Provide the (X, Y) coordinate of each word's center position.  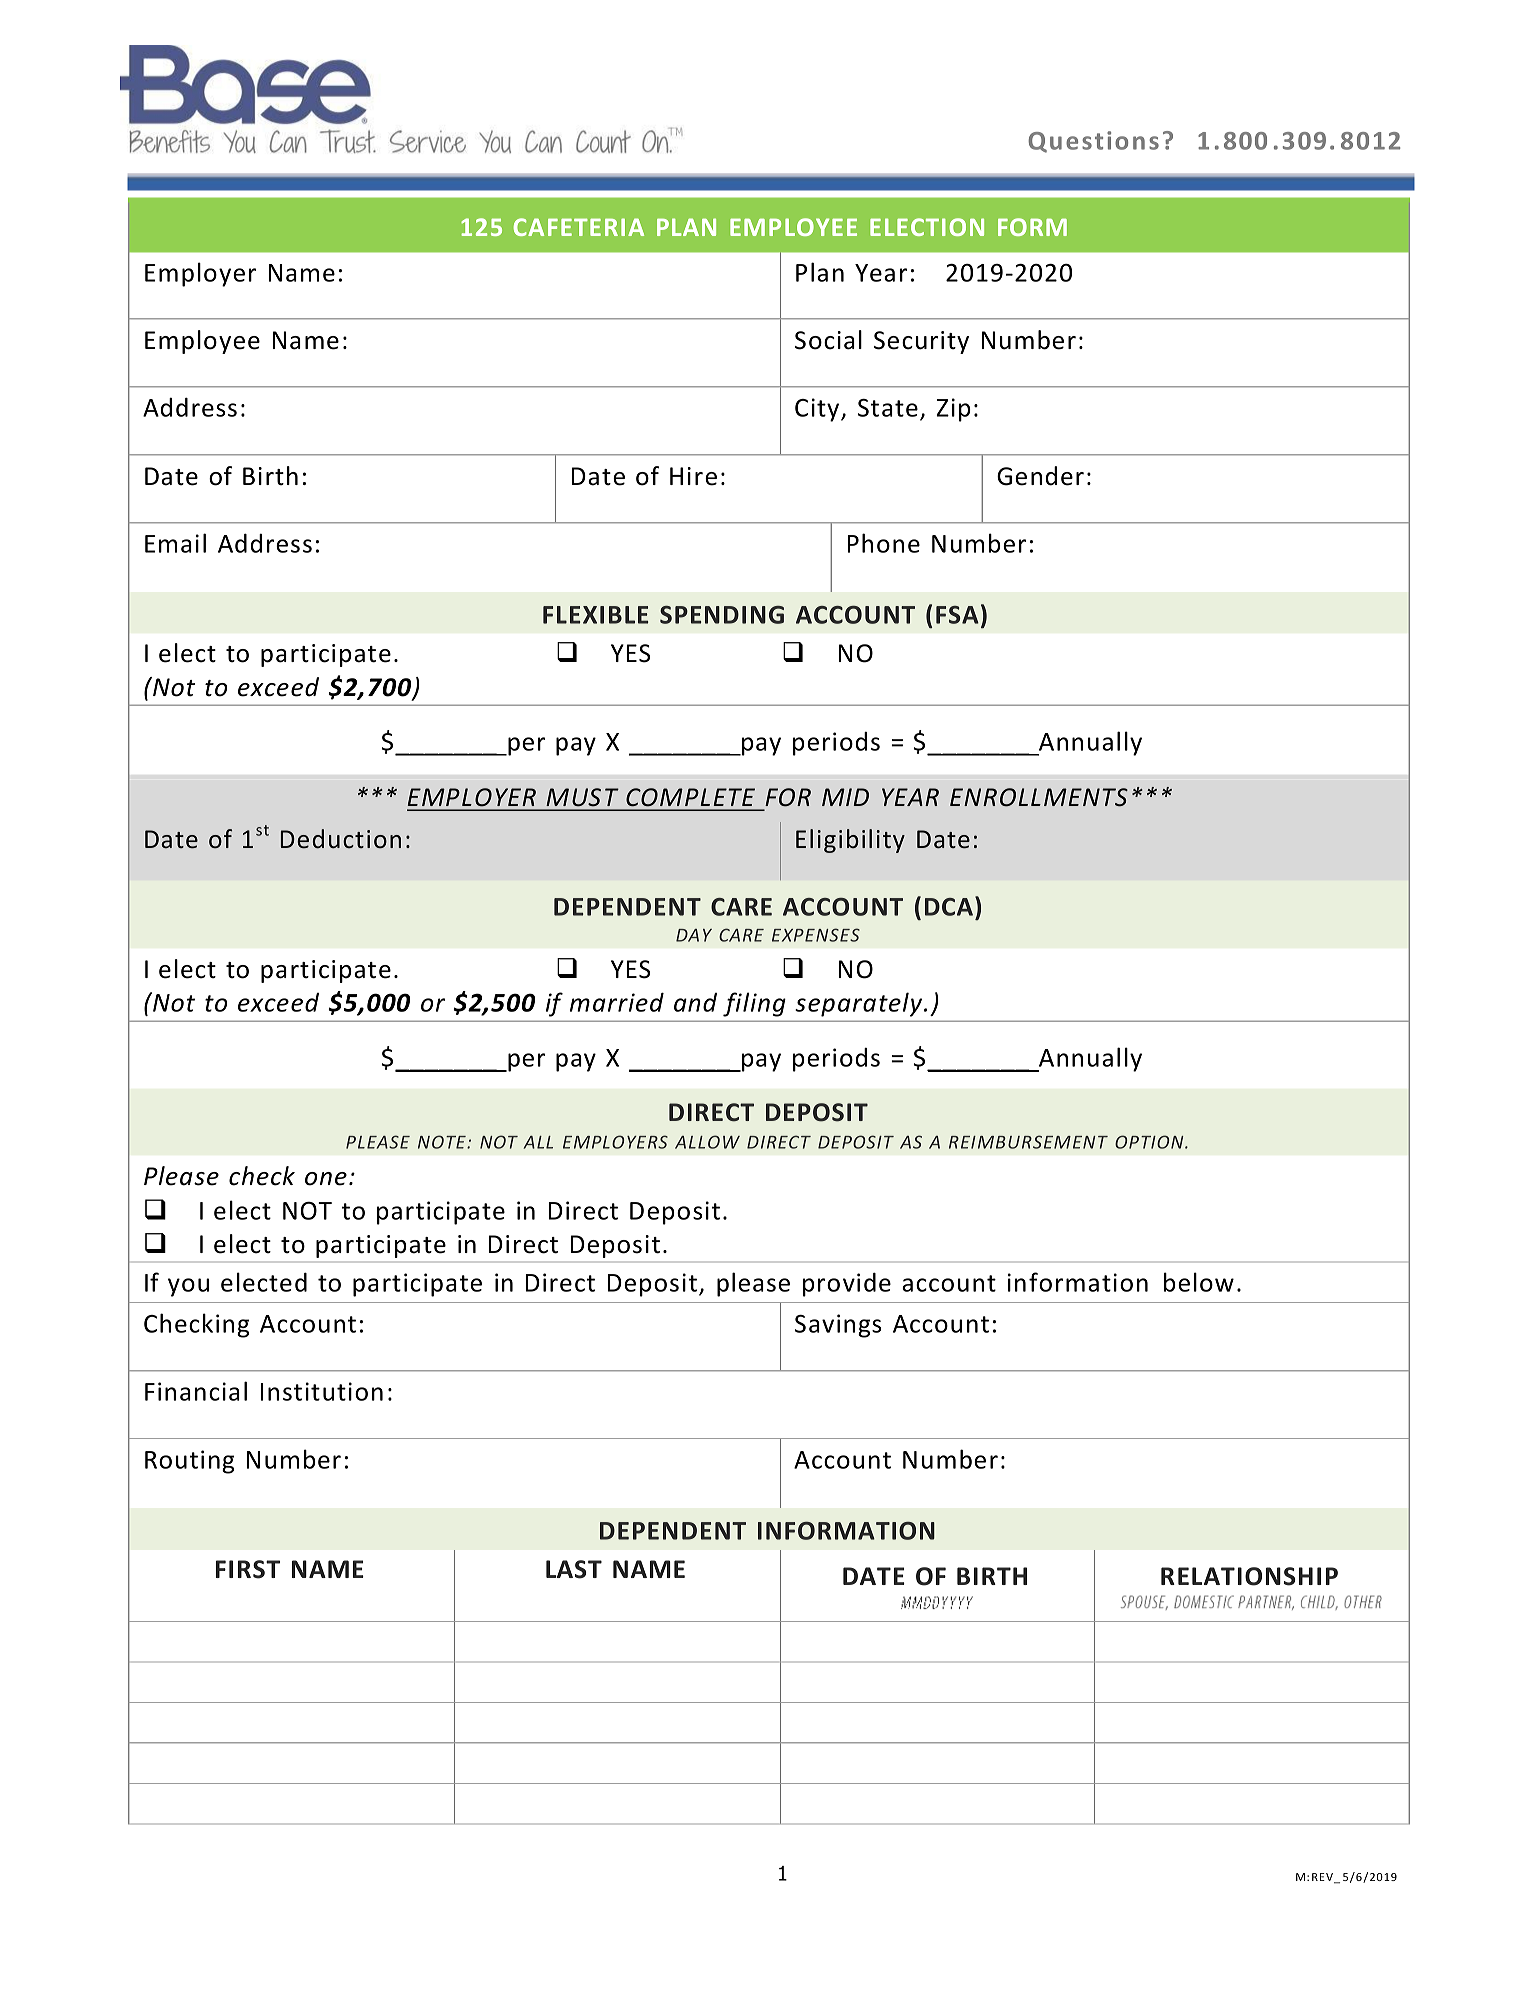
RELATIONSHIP (1249, 1576)
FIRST (248, 1569)
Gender (1040, 476)
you (188, 1287)
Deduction (341, 839)
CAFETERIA (579, 227)
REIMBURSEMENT (1028, 1142)
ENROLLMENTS (1039, 797)
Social (828, 340)
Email (175, 543)
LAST (574, 1569)
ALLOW (707, 1142)
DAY (694, 935)
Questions (1093, 142)
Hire (693, 476)
